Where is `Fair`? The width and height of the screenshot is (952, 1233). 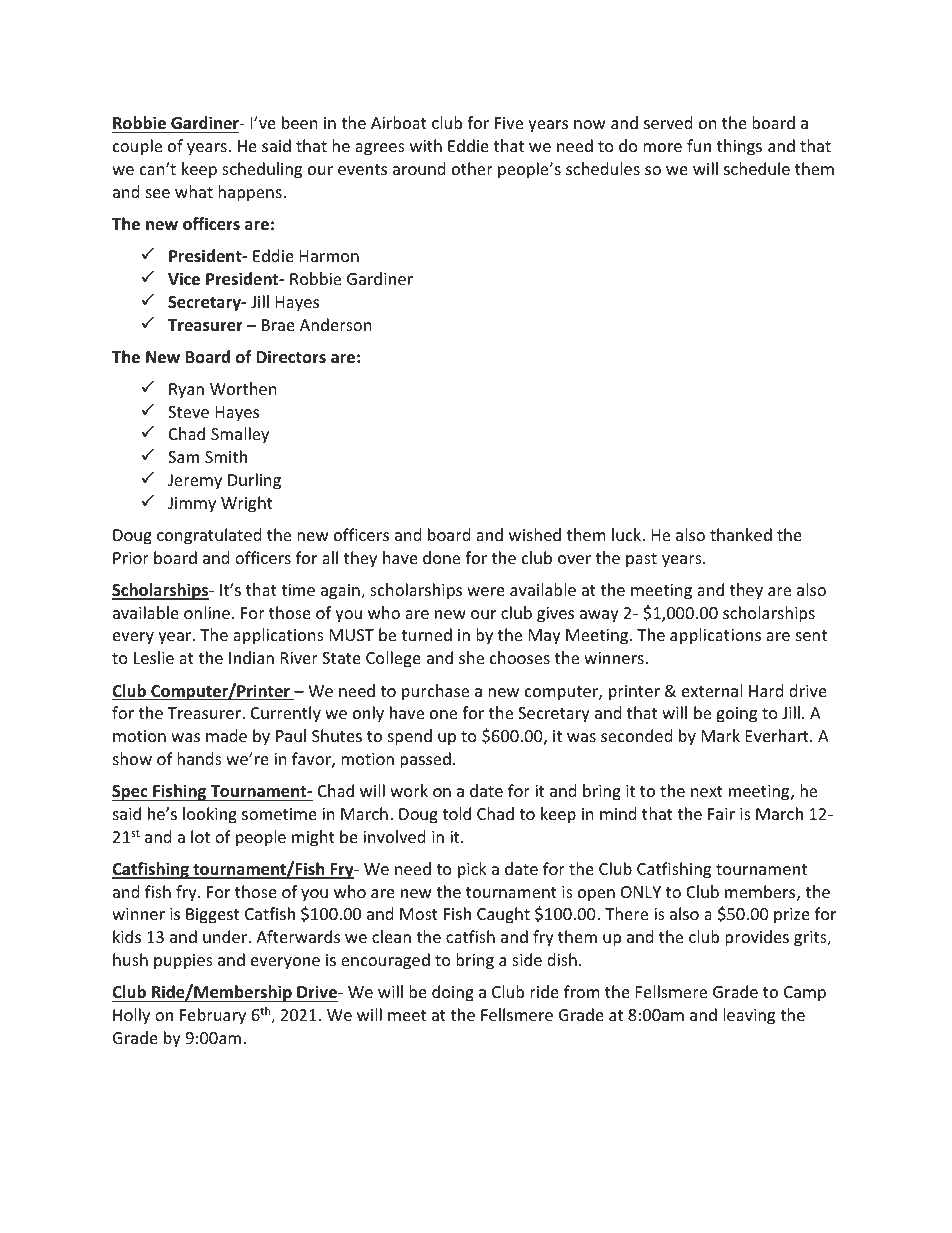
Fair is located at coordinates (721, 814).
